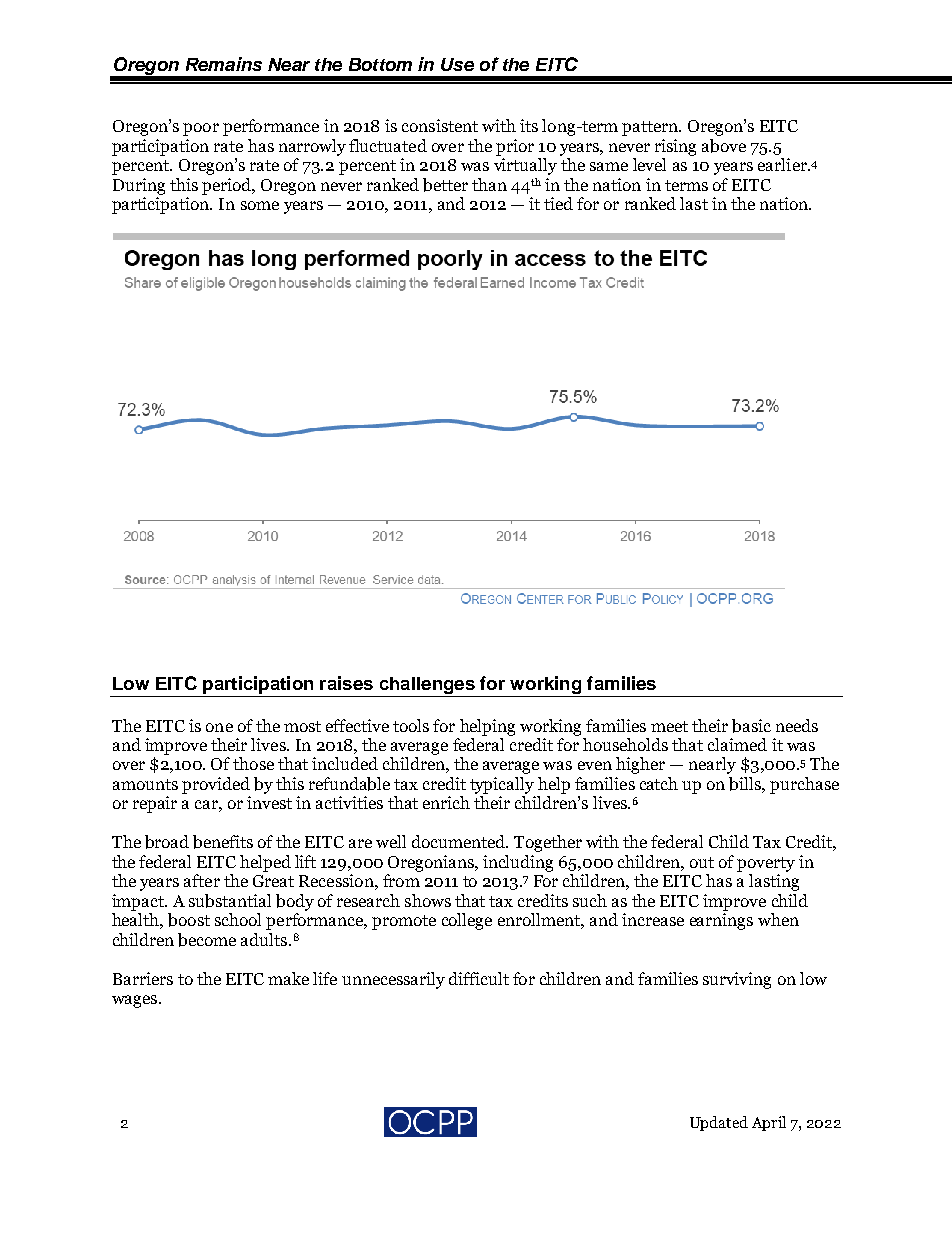  I want to click on some, so click(260, 205).
